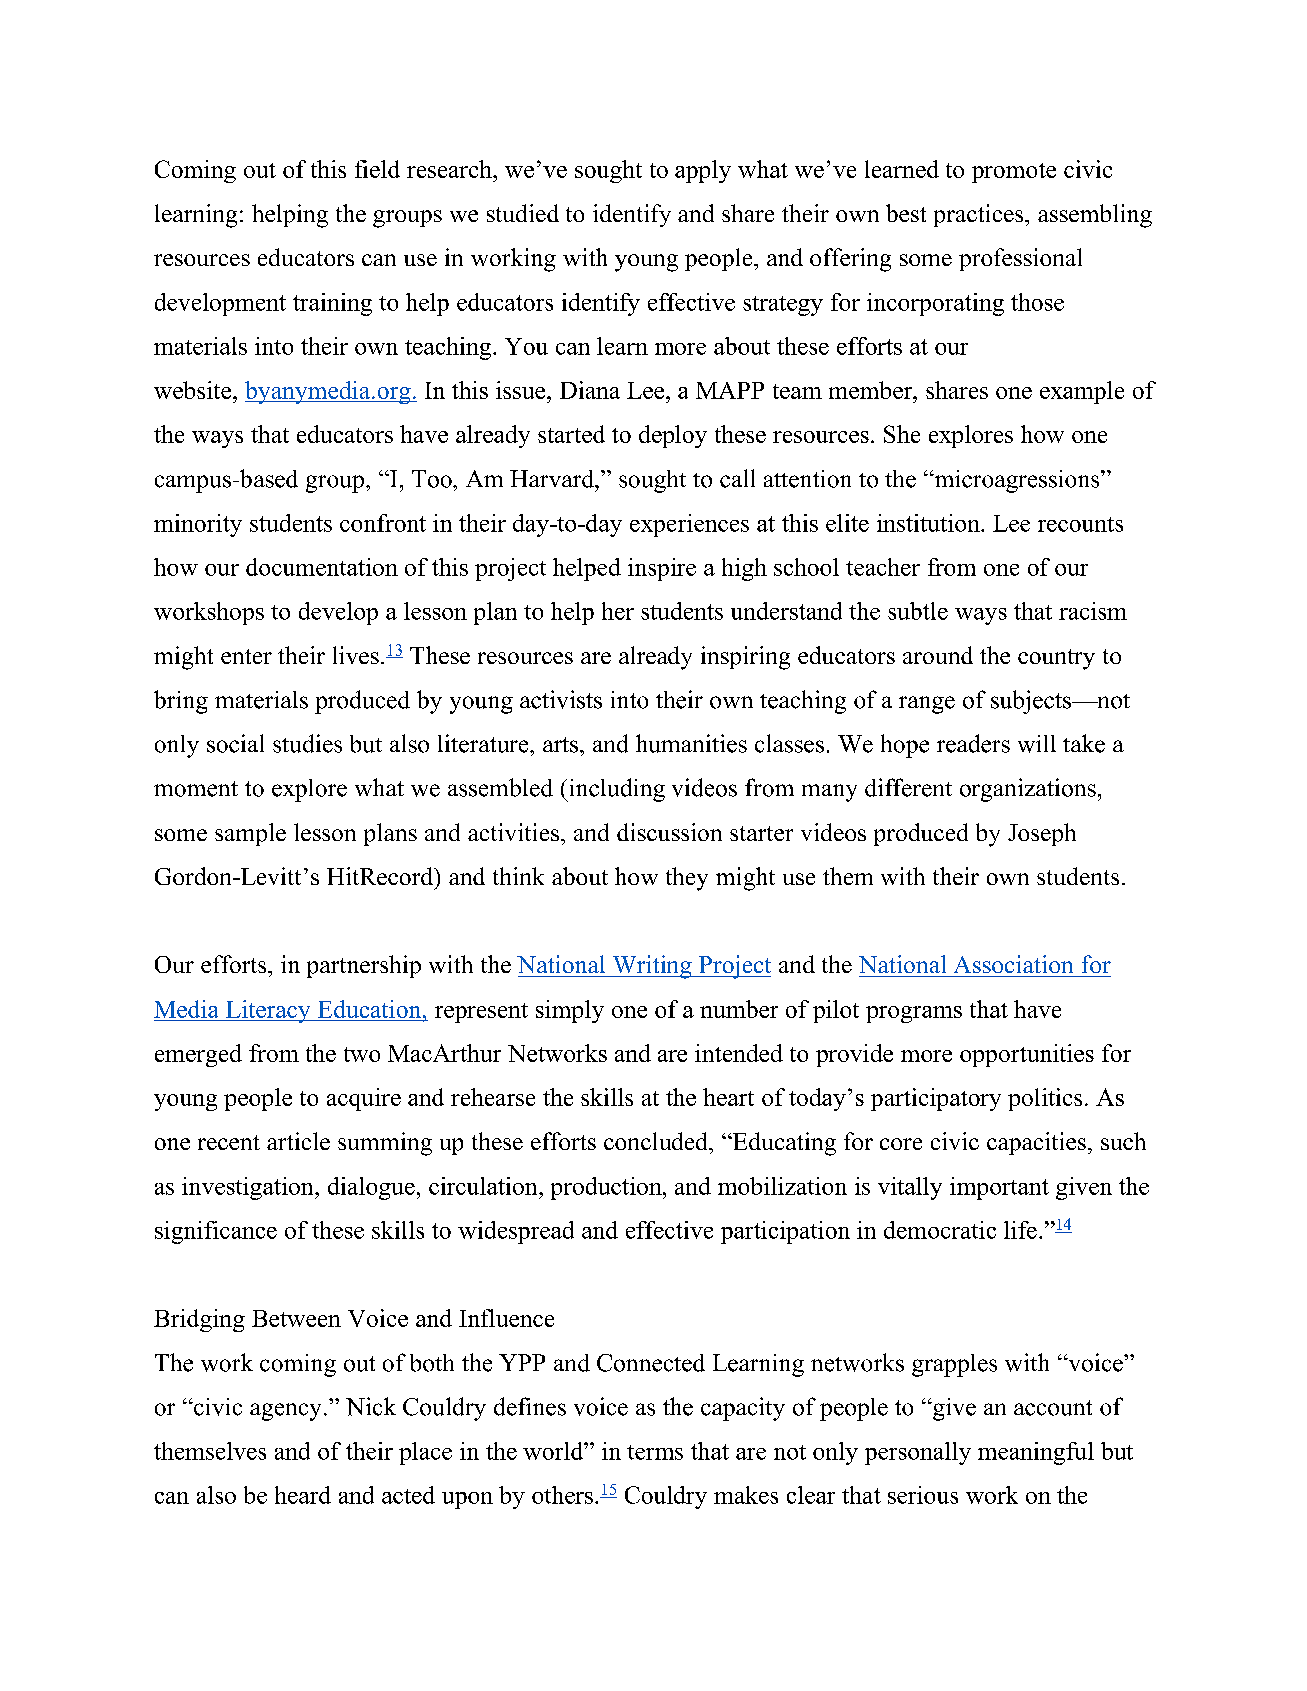 This screenshot has height=1691, width=1307. What do you see at coordinates (703, 171) in the screenshot?
I see `apply` at bounding box center [703, 171].
